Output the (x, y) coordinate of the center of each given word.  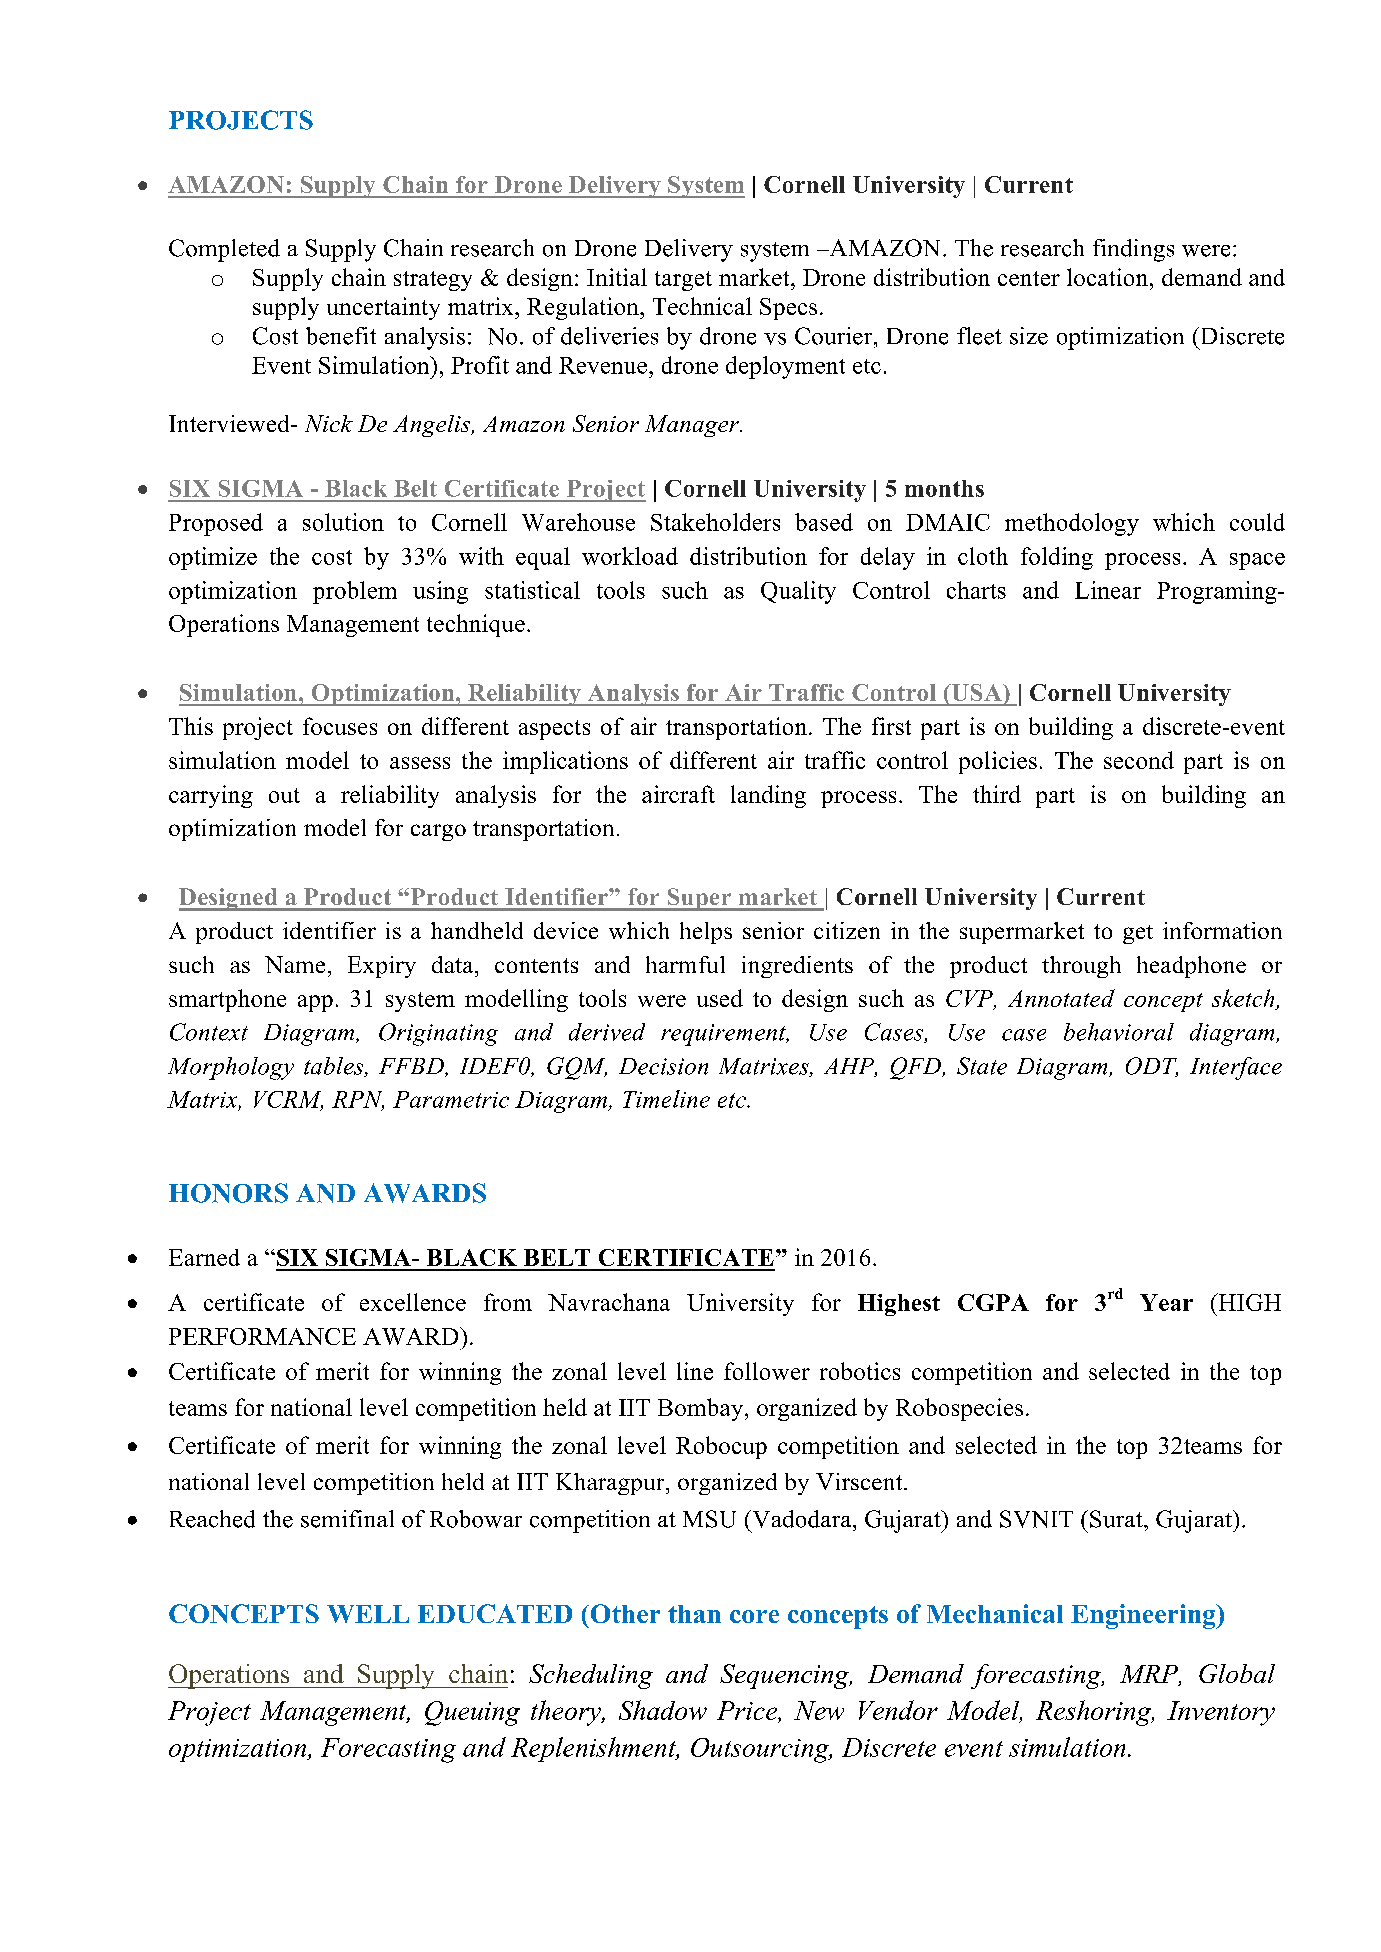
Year (1166, 1302)
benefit (341, 336)
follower (767, 1371)
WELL (368, 1614)
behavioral (1119, 1032)
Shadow (663, 1710)
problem (355, 592)
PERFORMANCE (262, 1336)
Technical (702, 306)
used (720, 998)
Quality (798, 592)
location (1107, 277)
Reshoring (1095, 1713)
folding (1057, 558)
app (315, 1003)
